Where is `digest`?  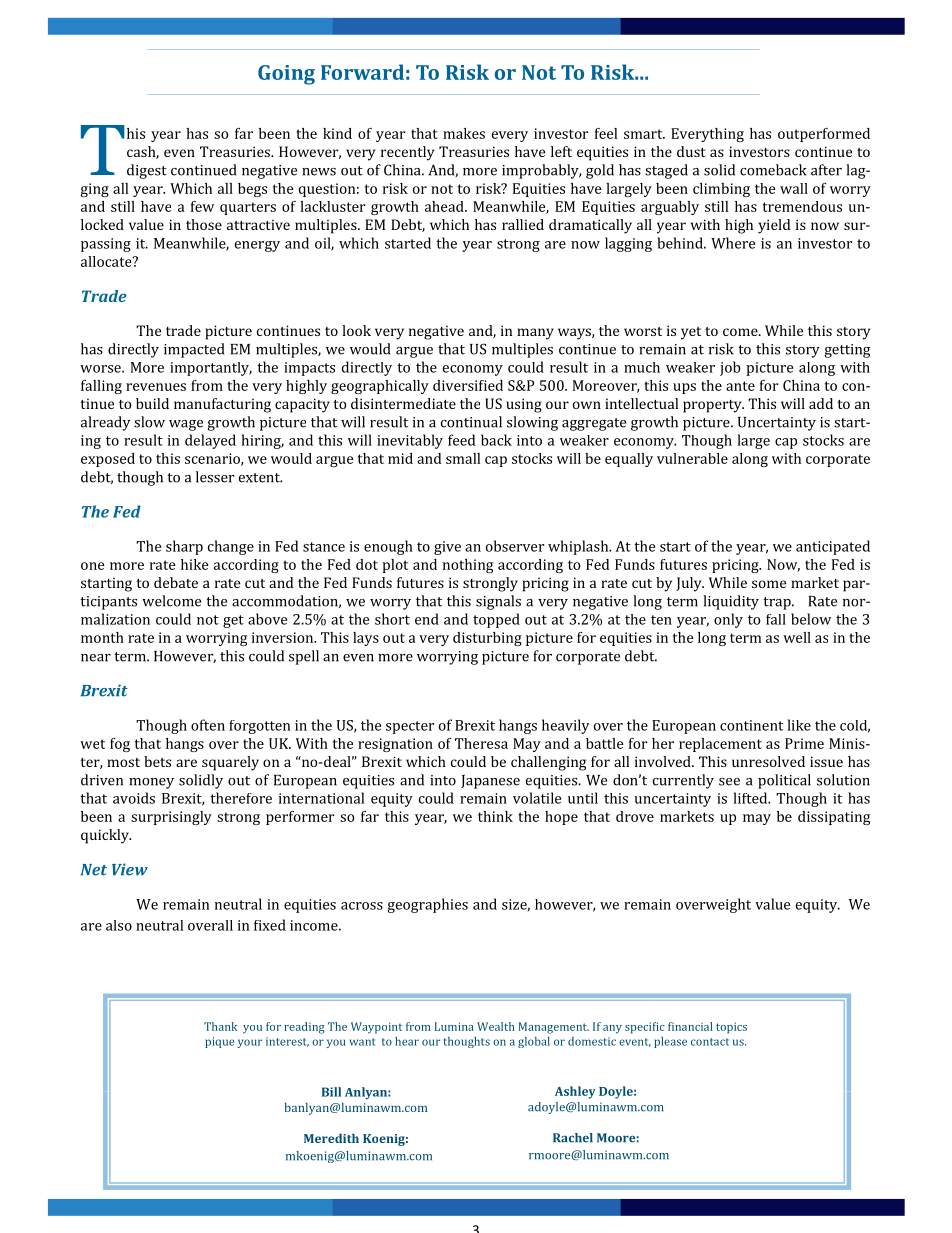 digest is located at coordinates (147, 171).
